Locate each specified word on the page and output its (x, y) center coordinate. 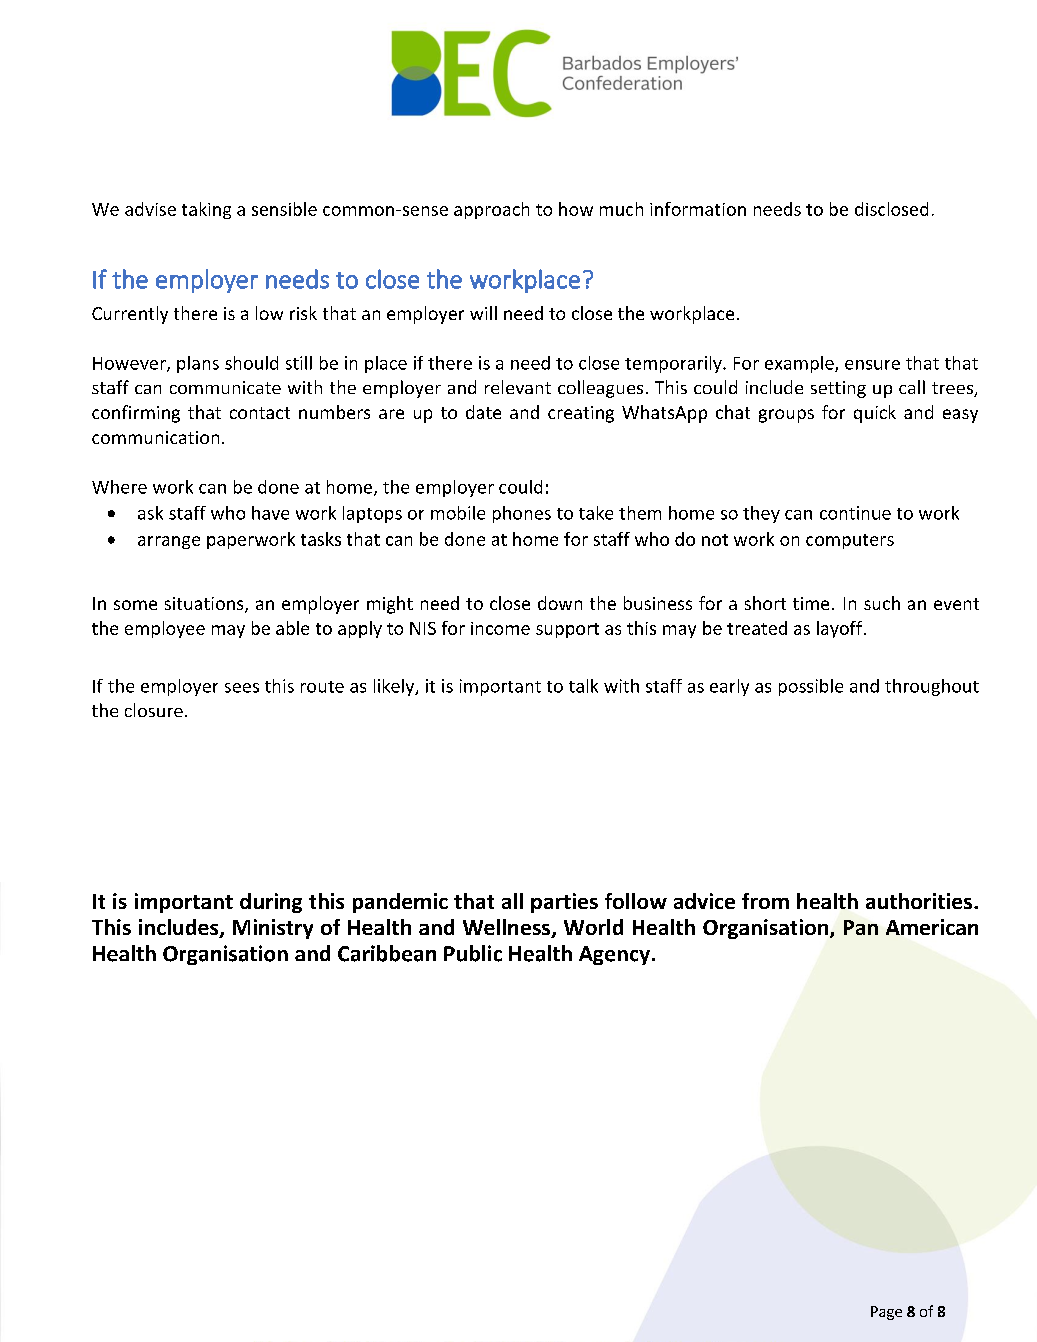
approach (491, 210)
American (932, 927)
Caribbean (387, 953)
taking (206, 210)
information (698, 209)
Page (886, 1313)
